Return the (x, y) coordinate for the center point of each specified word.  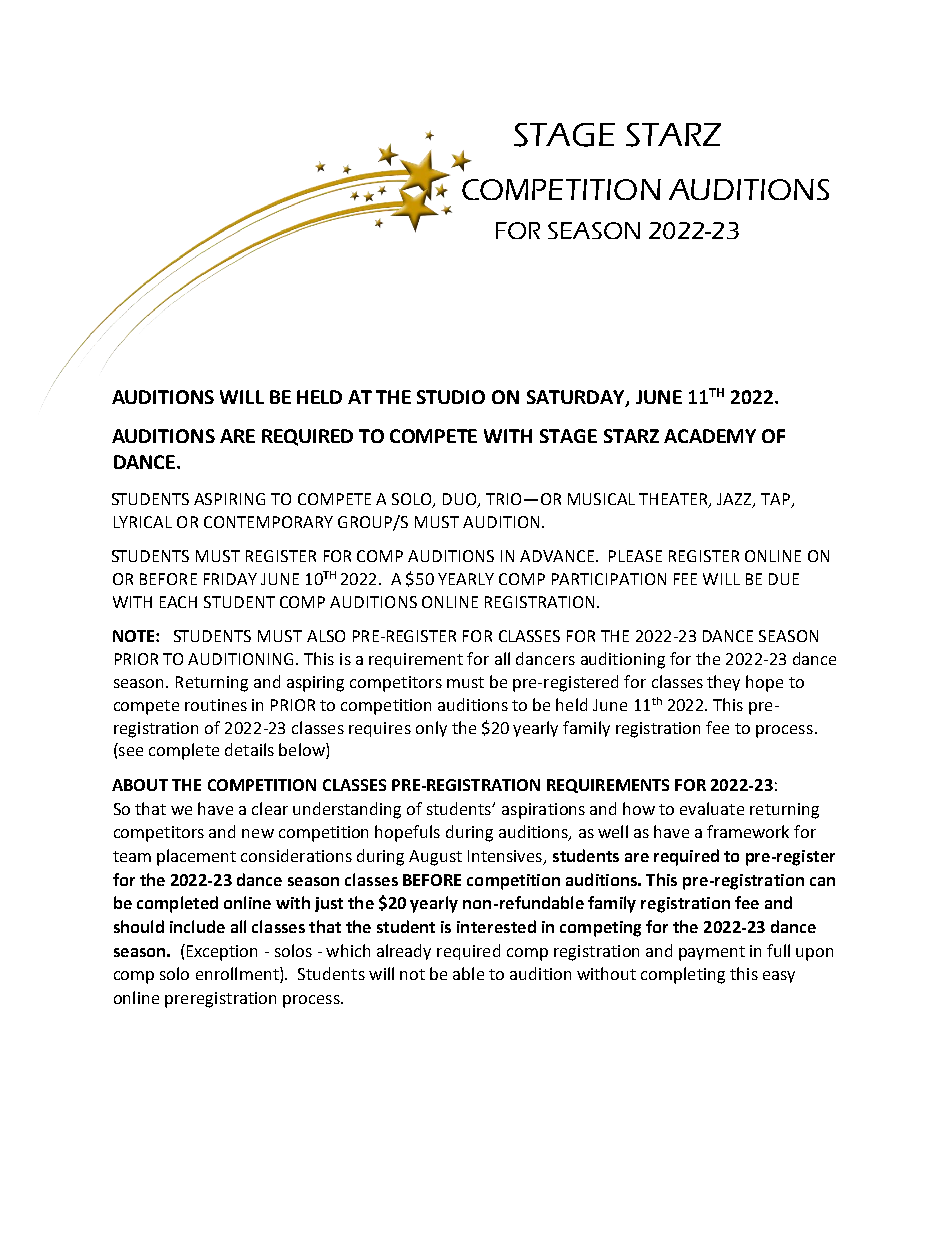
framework (748, 831)
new (258, 833)
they (723, 683)
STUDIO (451, 397)
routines (216, 705)
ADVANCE (558, 556)
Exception (220, 952)
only (431, 729)
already (404, 952)
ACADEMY (710, 436)
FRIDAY (230, 579)
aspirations (543, 811)
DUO (461, 500)
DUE (784, 579)
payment (712, 953)
